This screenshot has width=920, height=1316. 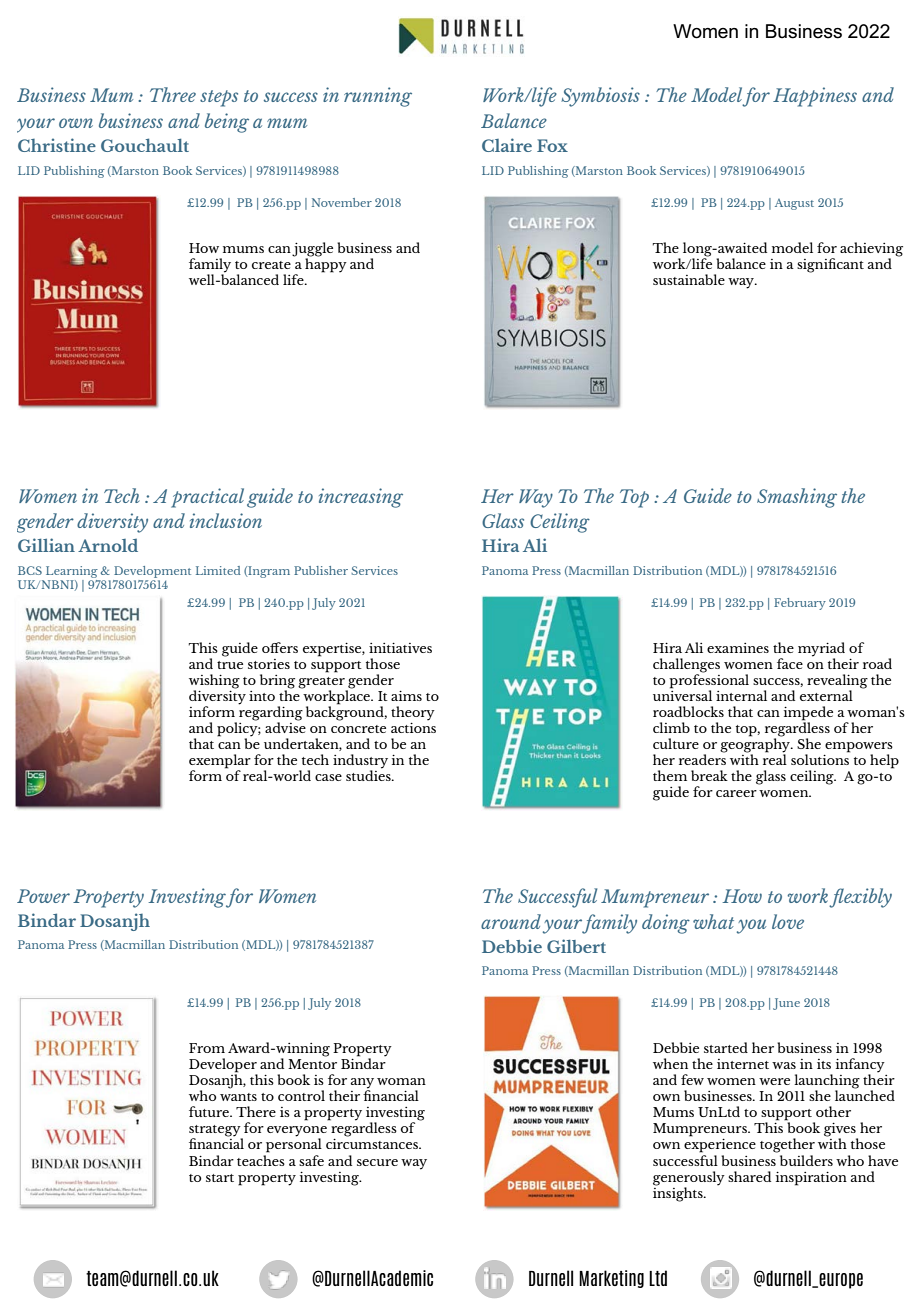 What do you see at coordinates (815, 97) in the screenshot?
I see `Happiness` at bounding box center [815, 97].
